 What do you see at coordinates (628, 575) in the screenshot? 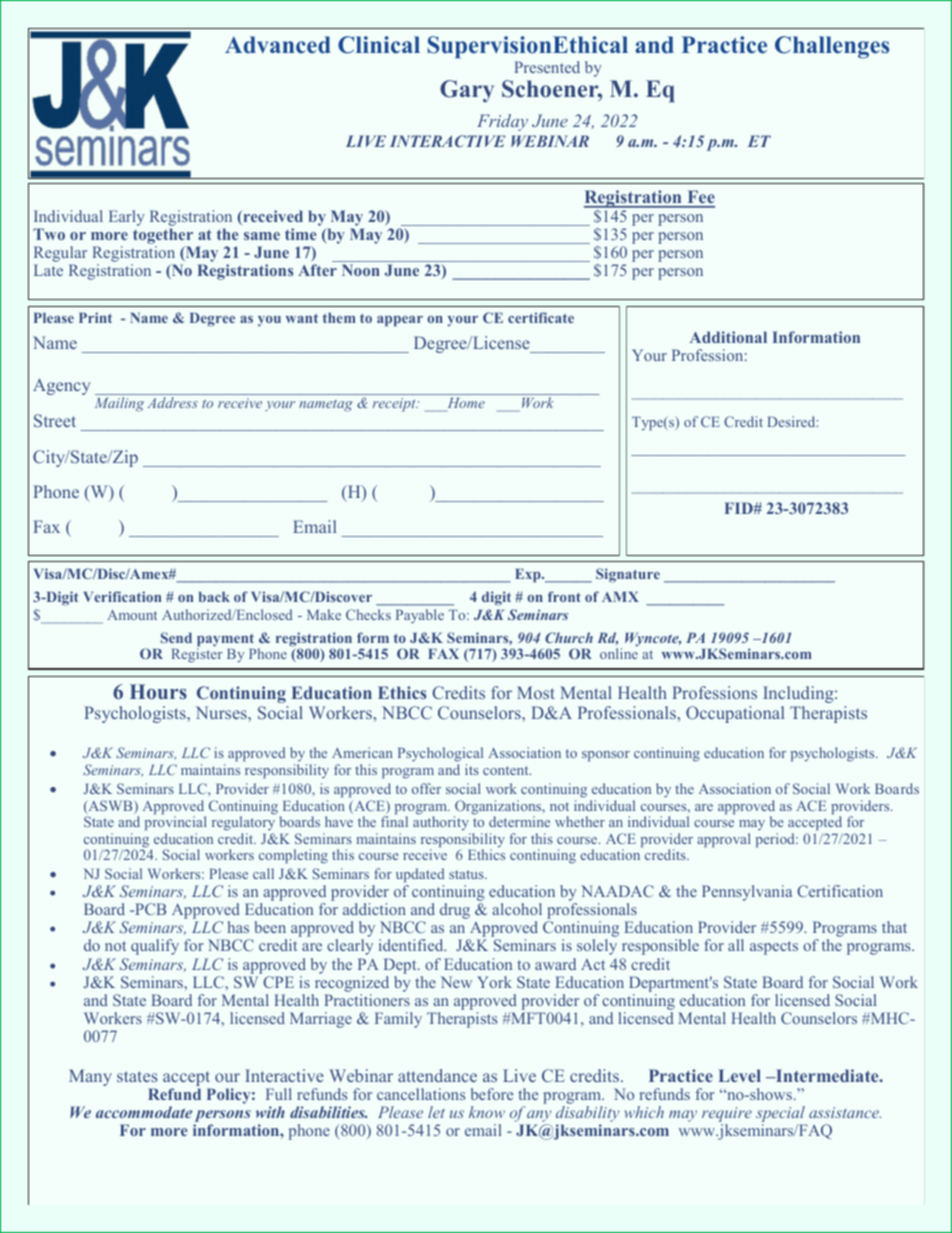
I see `Signature` at bounding box center [628, 575].
